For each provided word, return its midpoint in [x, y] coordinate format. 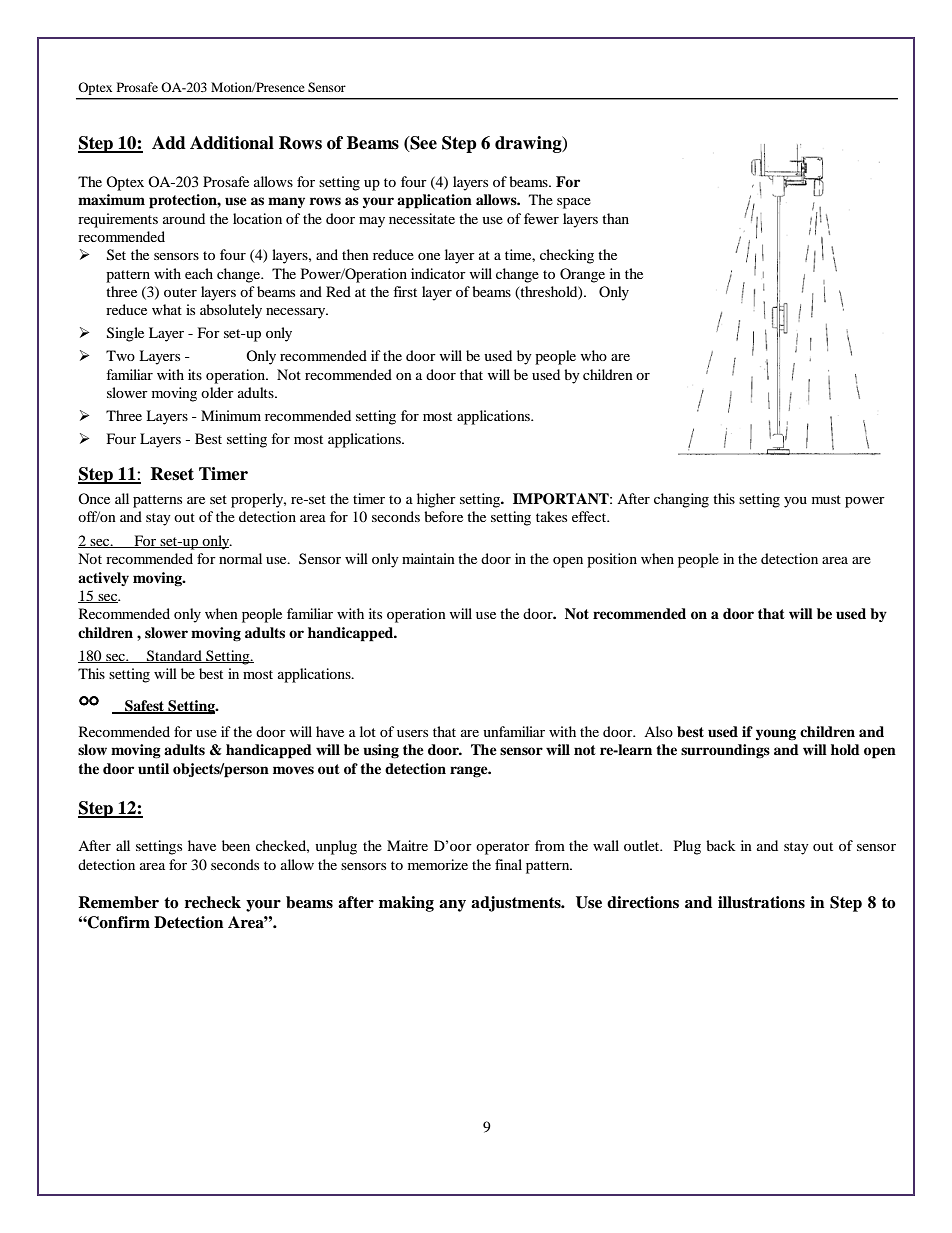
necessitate [422, 218]
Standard [174, 656]
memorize [438, 864]
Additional [232, 143]
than [615, 218]
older [217, 392]
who [594, 355]
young [776, 735]
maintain [428, 558]
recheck [213, 902]
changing [681, 500]
